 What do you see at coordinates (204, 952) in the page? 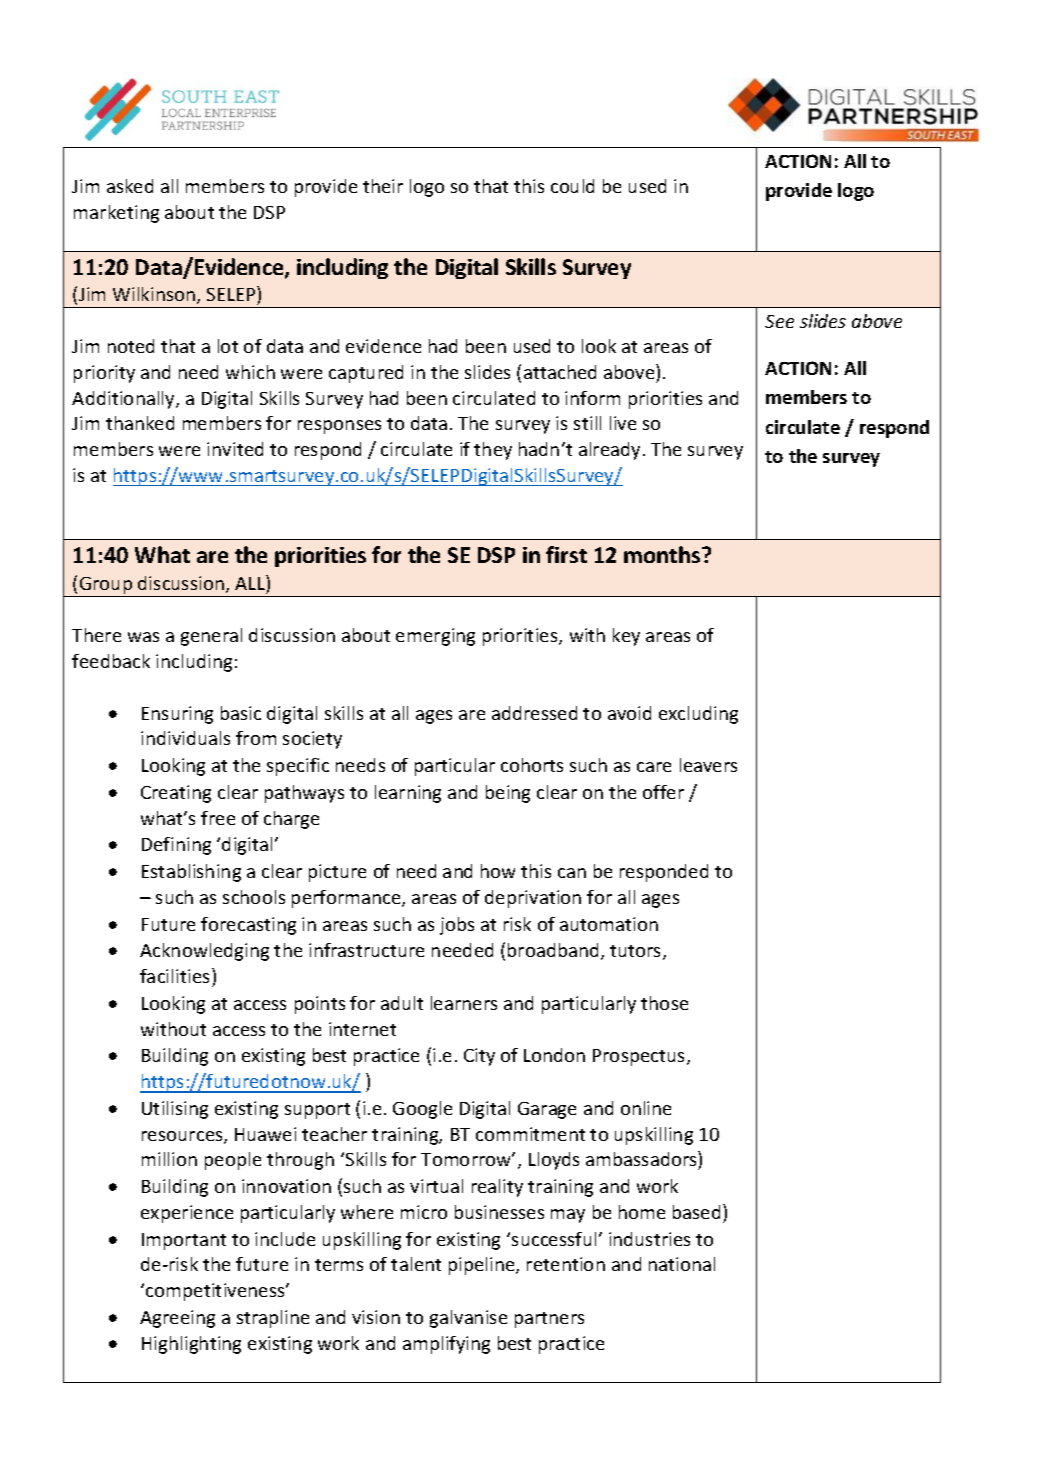
I see `Acknowledging` at bounding box center [204, 952].
